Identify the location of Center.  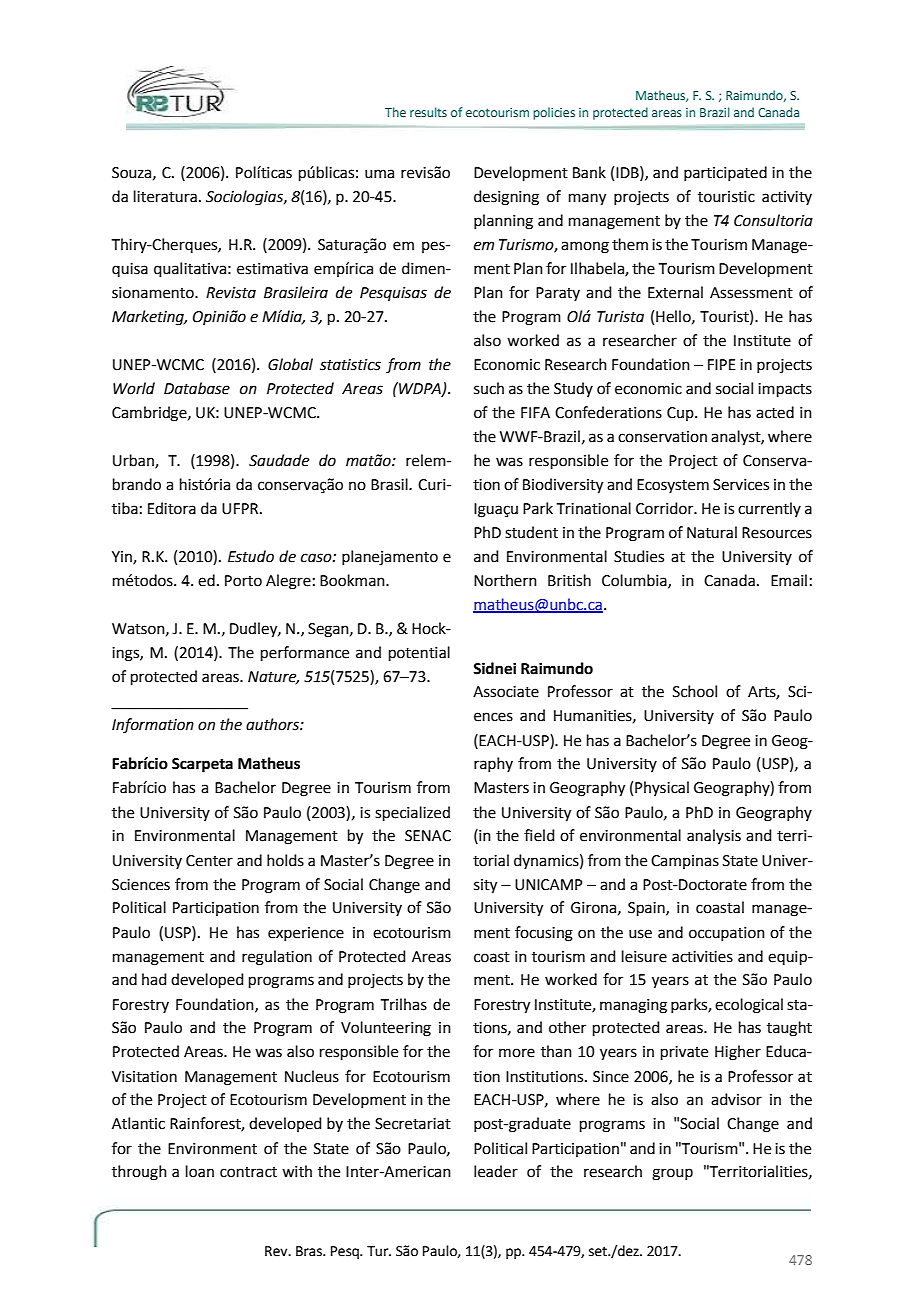
(209, 861).
